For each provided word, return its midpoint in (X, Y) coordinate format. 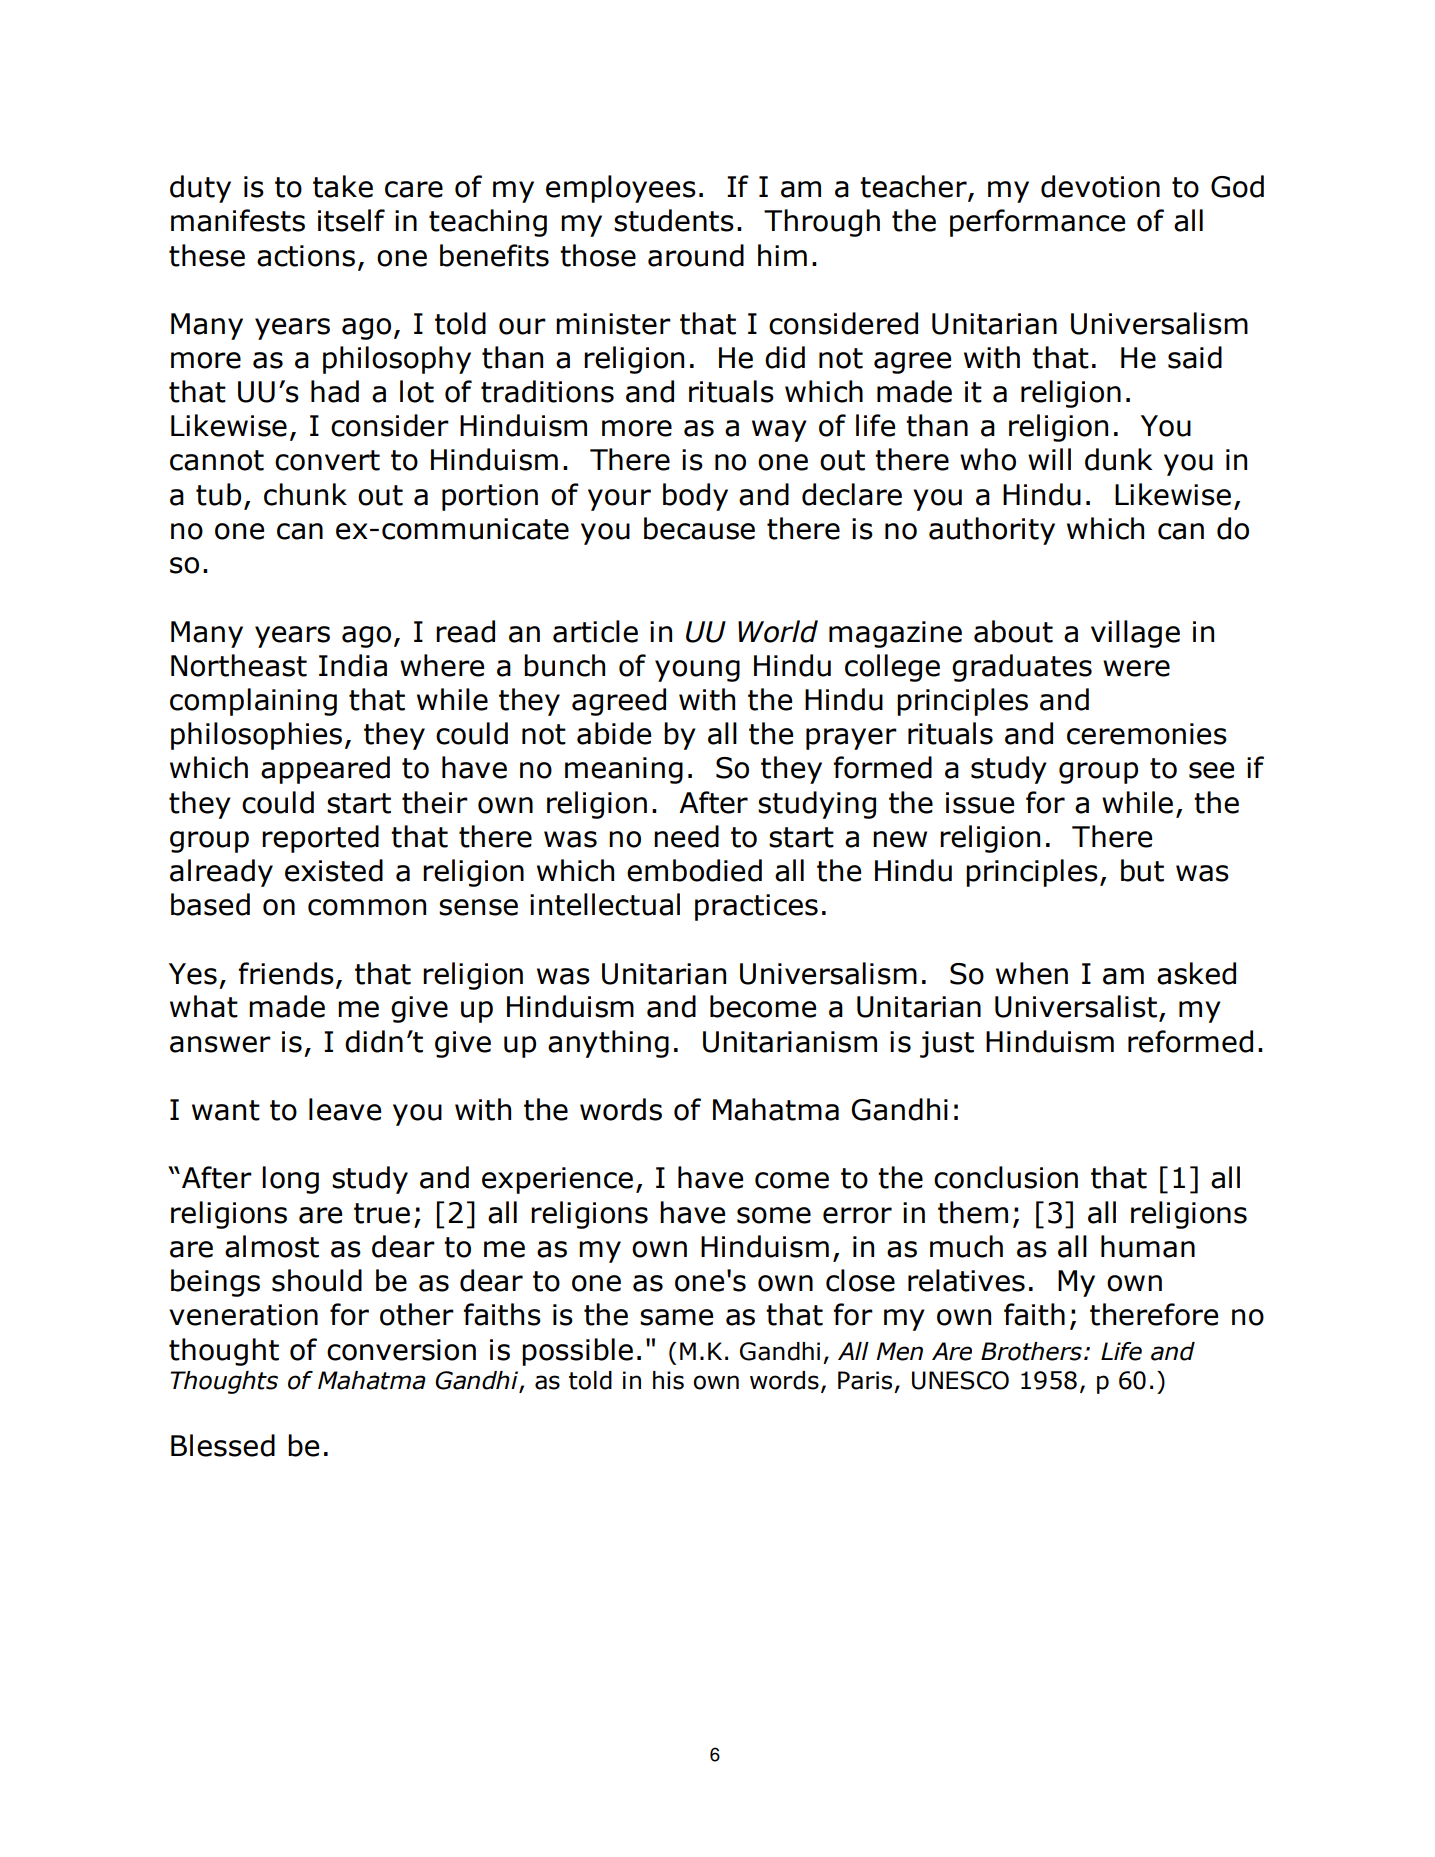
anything (608, 1044)
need (686, 836)
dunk (1118, 459)
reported (320, 839)
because (699, 528)
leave (345, 1109)
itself (351, 220)
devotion (1100, 186)
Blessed (223, 1445)
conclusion (1006, 1177)
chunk (305, 494)
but (1142, 870)
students (674, 220)
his (668, 1380)
